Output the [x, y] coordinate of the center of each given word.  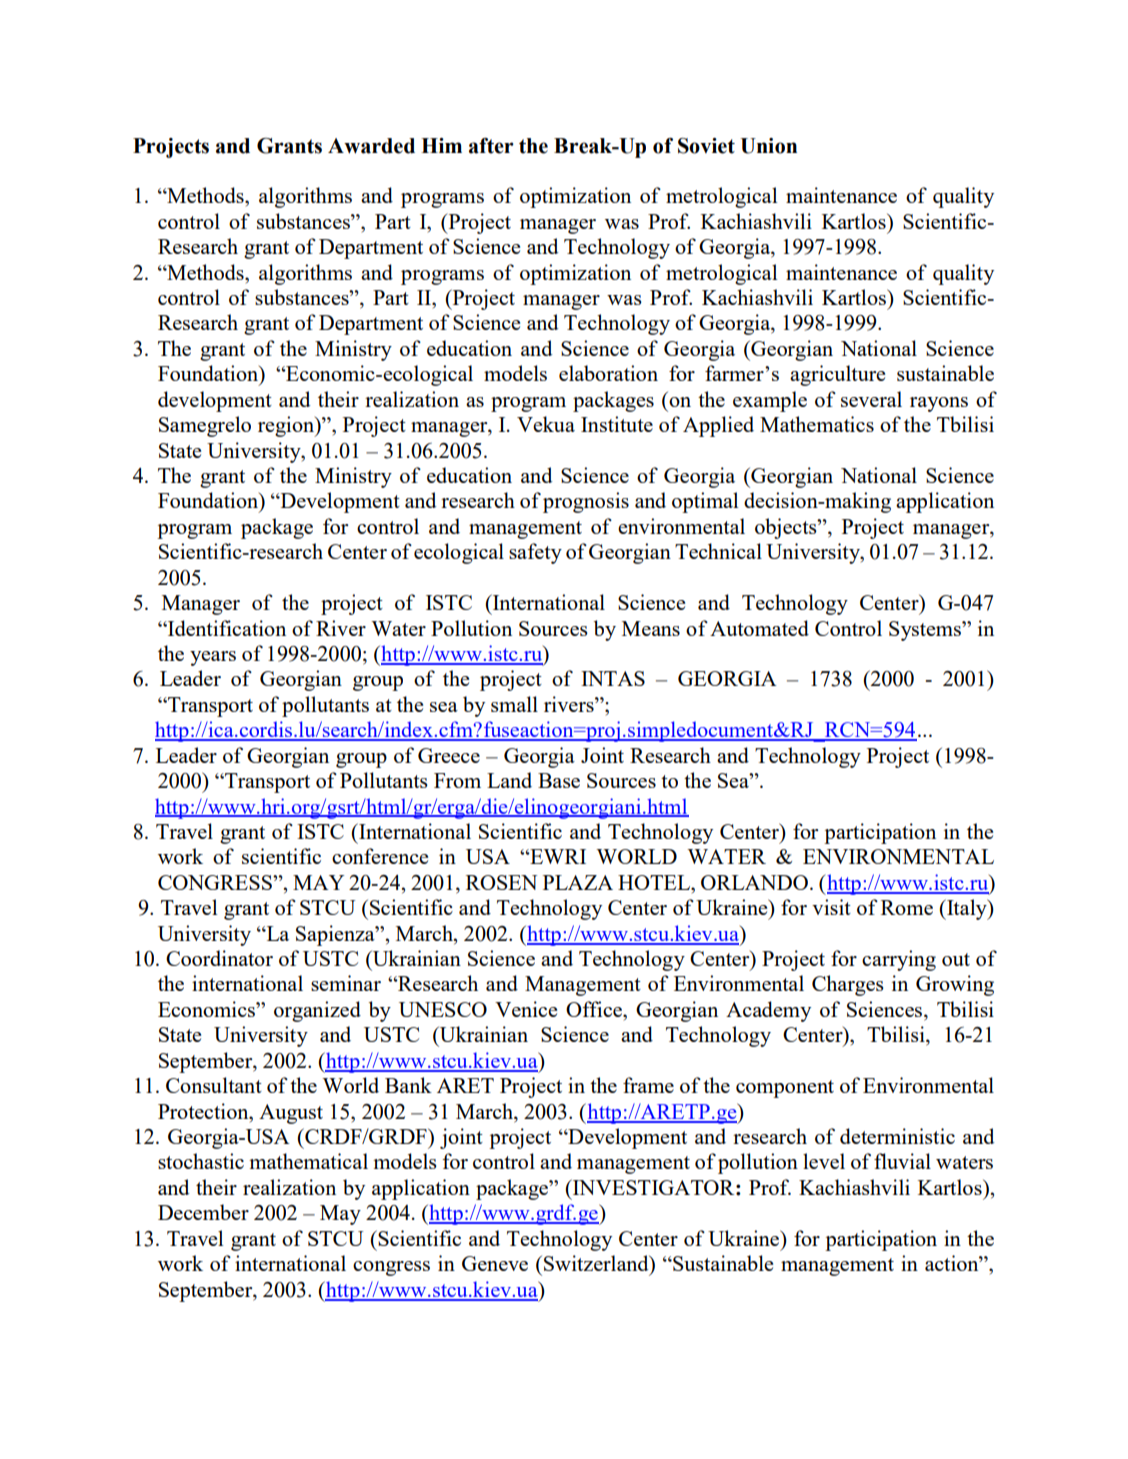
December [203, 1212]
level [824, 1161]
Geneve [495, 1263]
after [491, 146]
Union [768, 146]
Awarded [371, 146]
